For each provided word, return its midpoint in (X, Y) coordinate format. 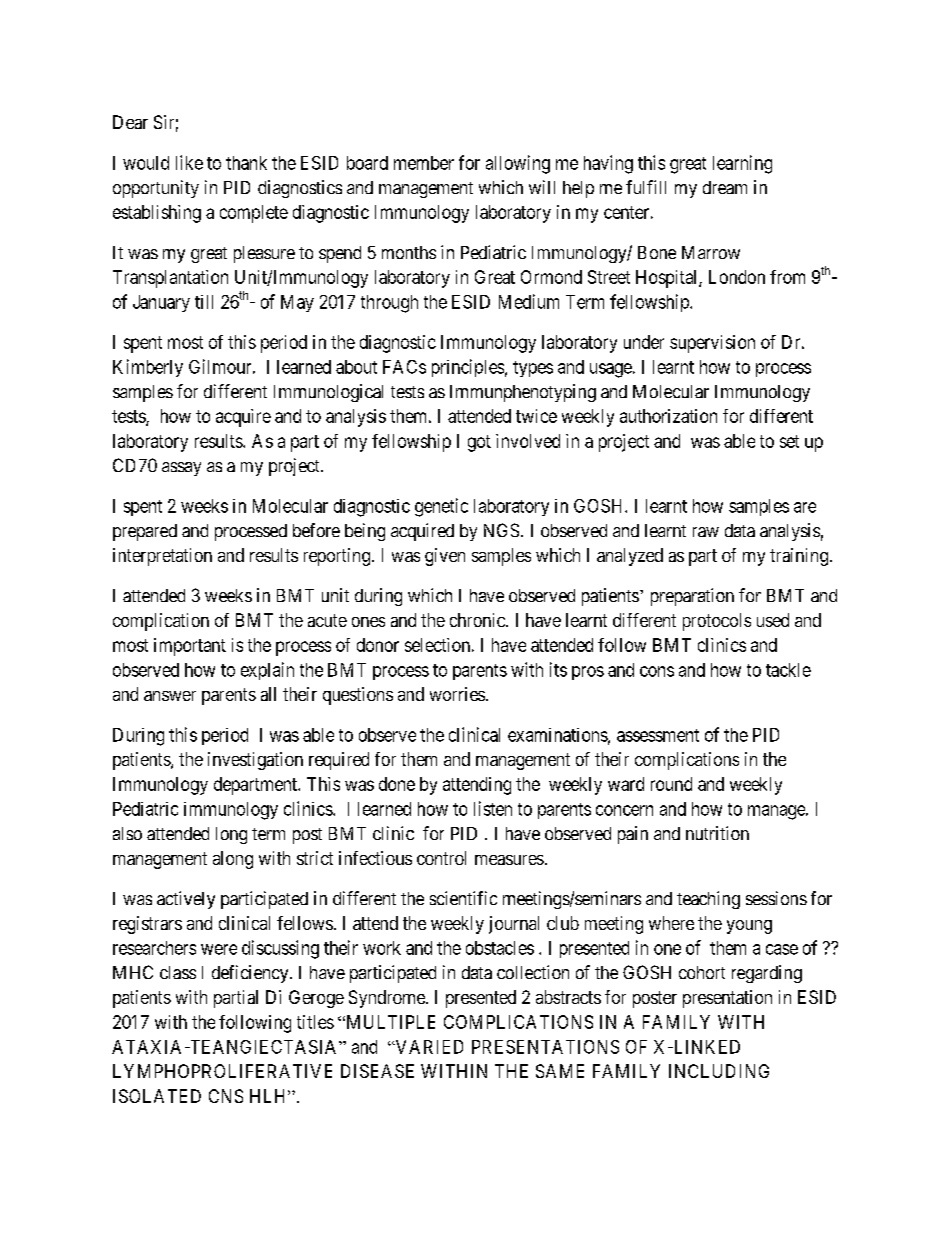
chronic (478, 620)
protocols (717, 622)
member (424, 163)
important (190, 647)
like (189, 162)
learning (742, 164)
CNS (226, 1096)
